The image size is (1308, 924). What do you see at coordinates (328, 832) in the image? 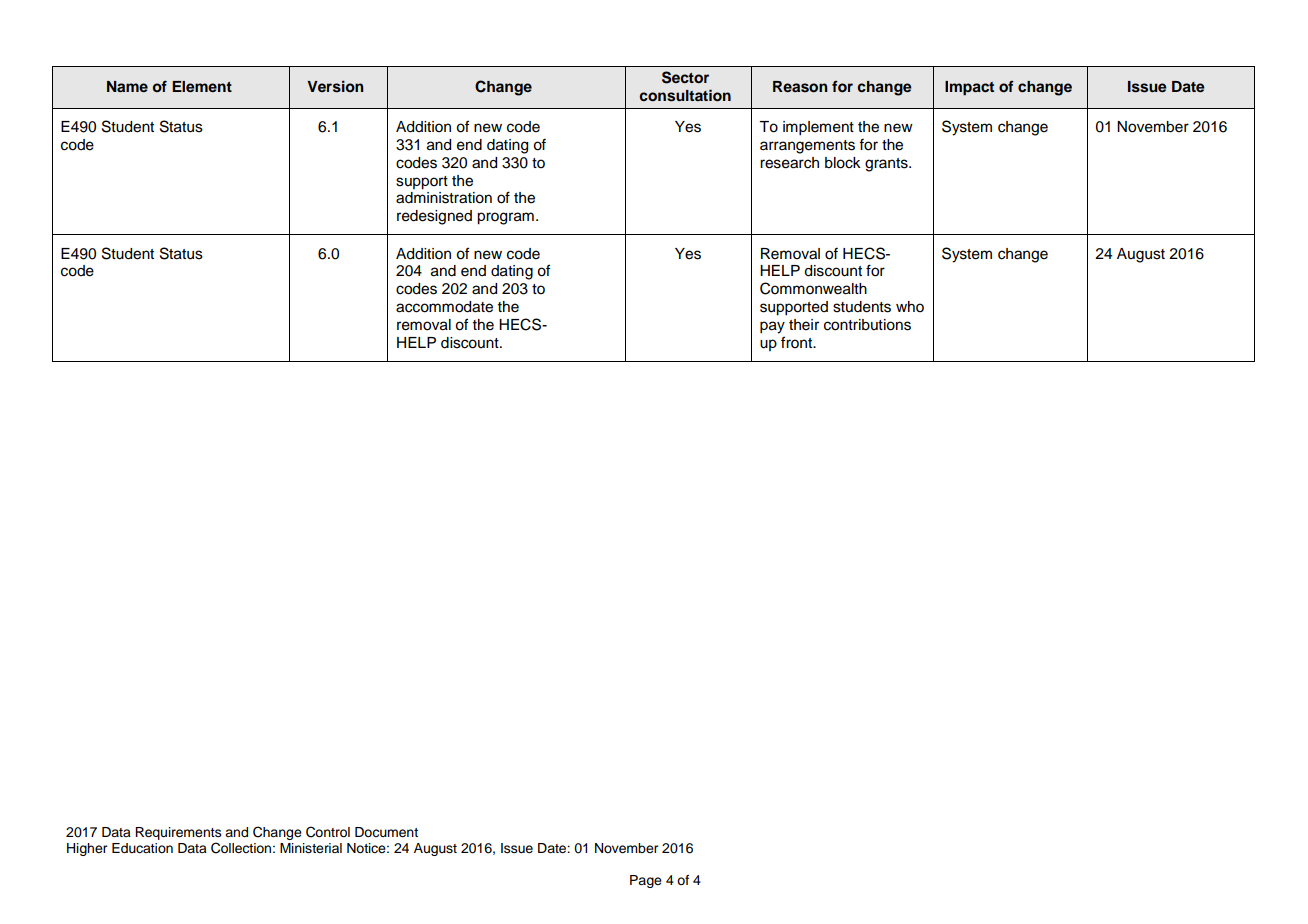
I see `Control` at bounding box center [328, 832].
